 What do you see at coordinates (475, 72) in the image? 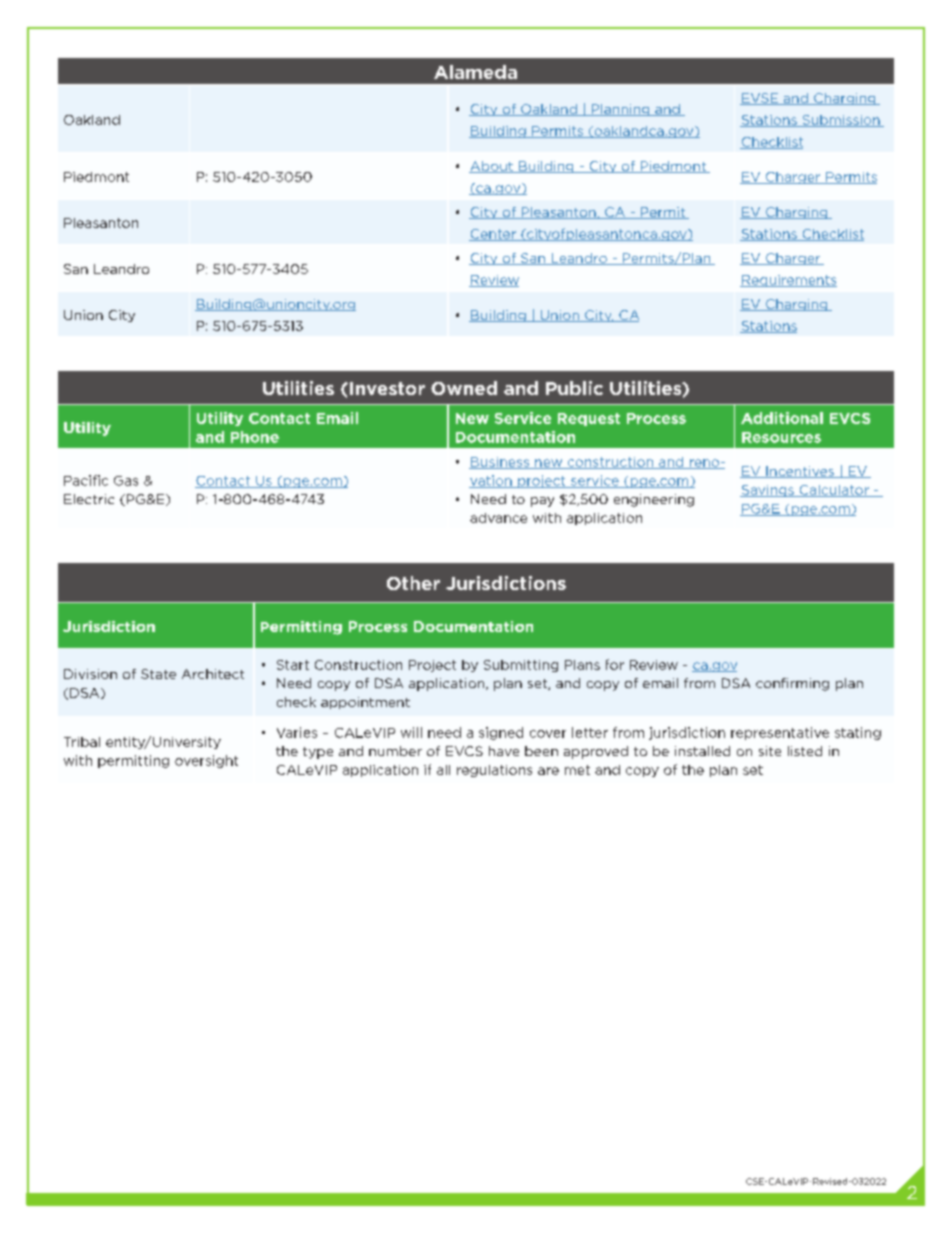
I see `Alameda` at bounding box center [475, 72].
